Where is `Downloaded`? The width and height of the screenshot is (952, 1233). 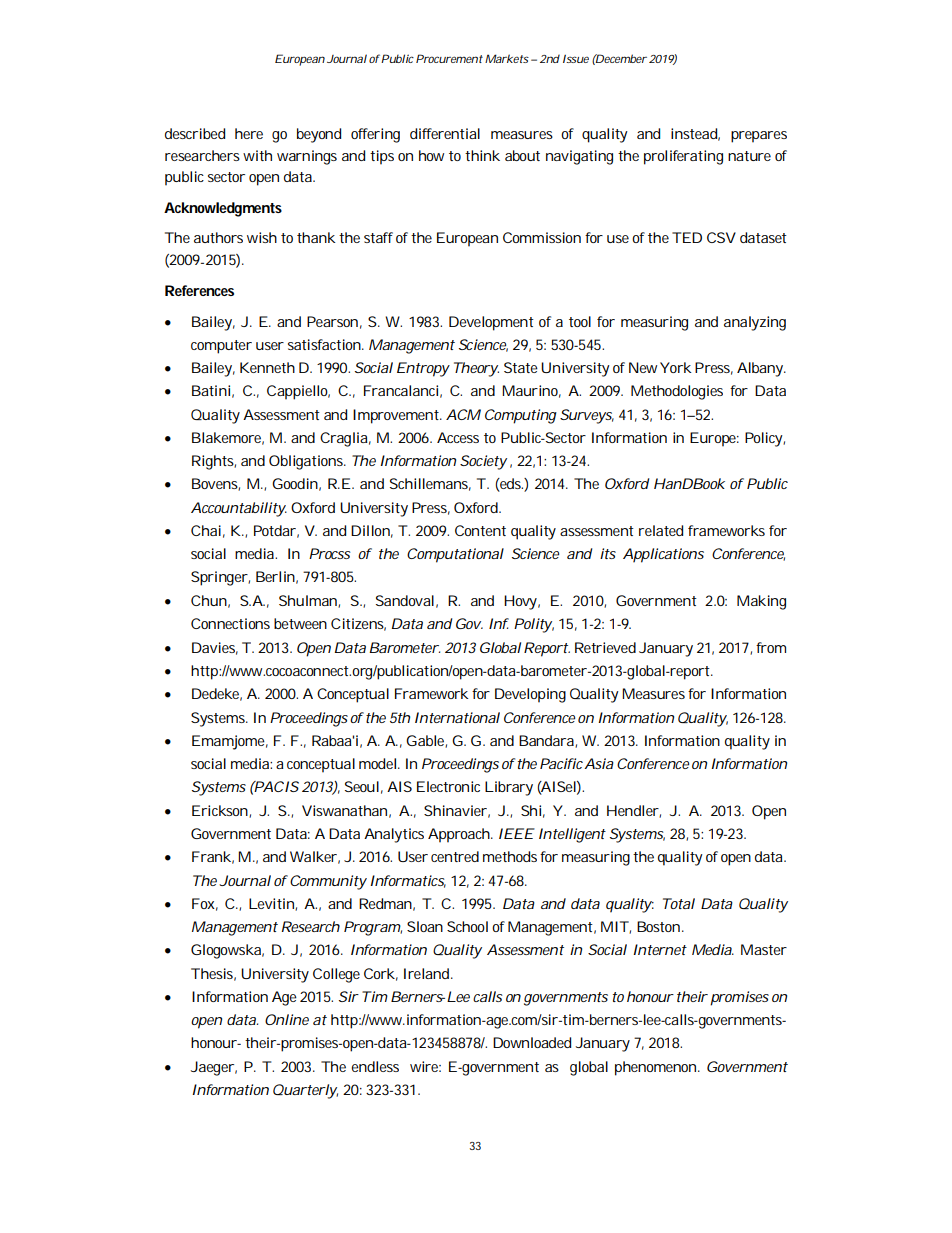
Downloaded is located at coordinates (532, 1042).
